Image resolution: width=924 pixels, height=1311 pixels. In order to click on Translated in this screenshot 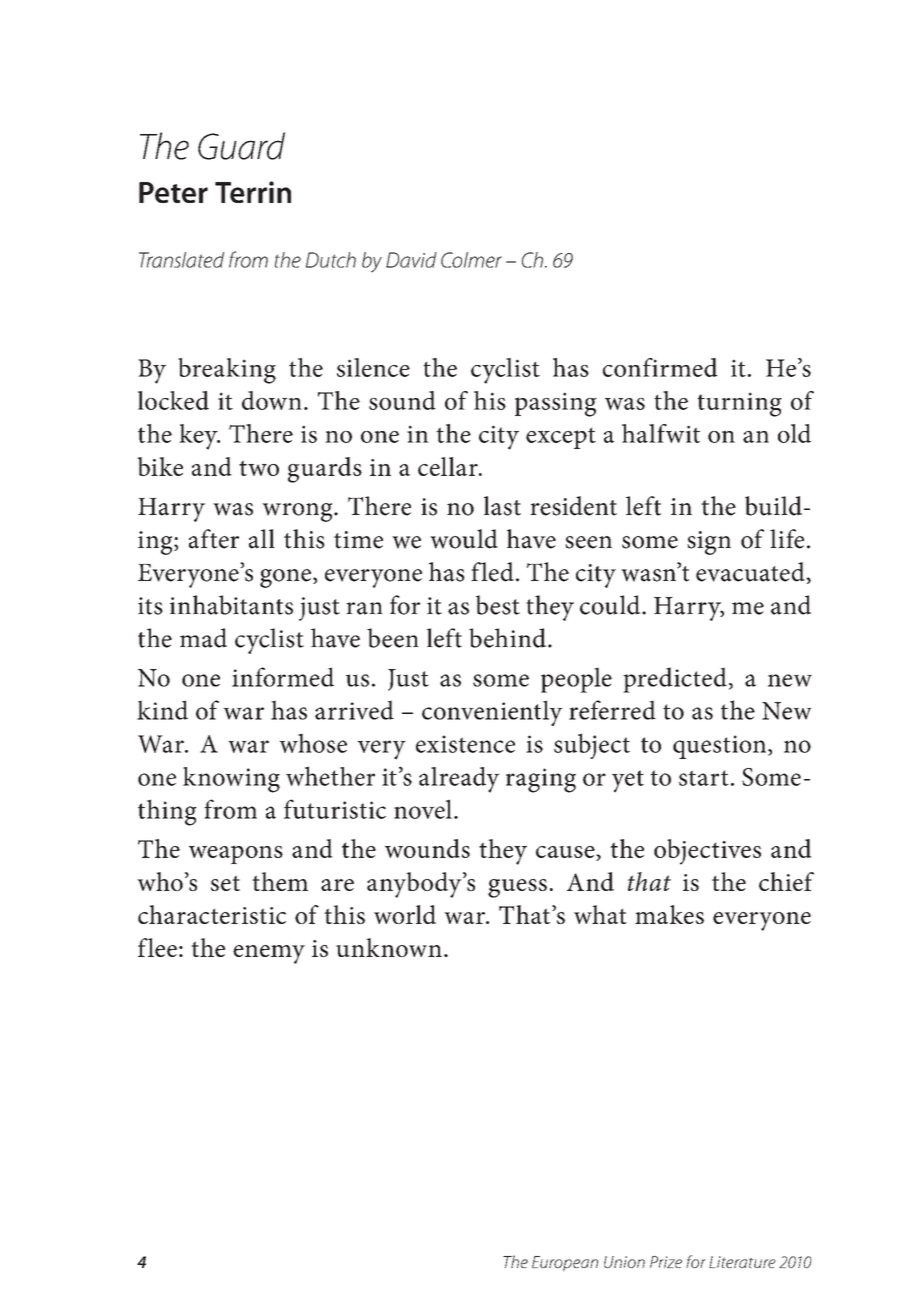, I will do `click(181, 260)`.
